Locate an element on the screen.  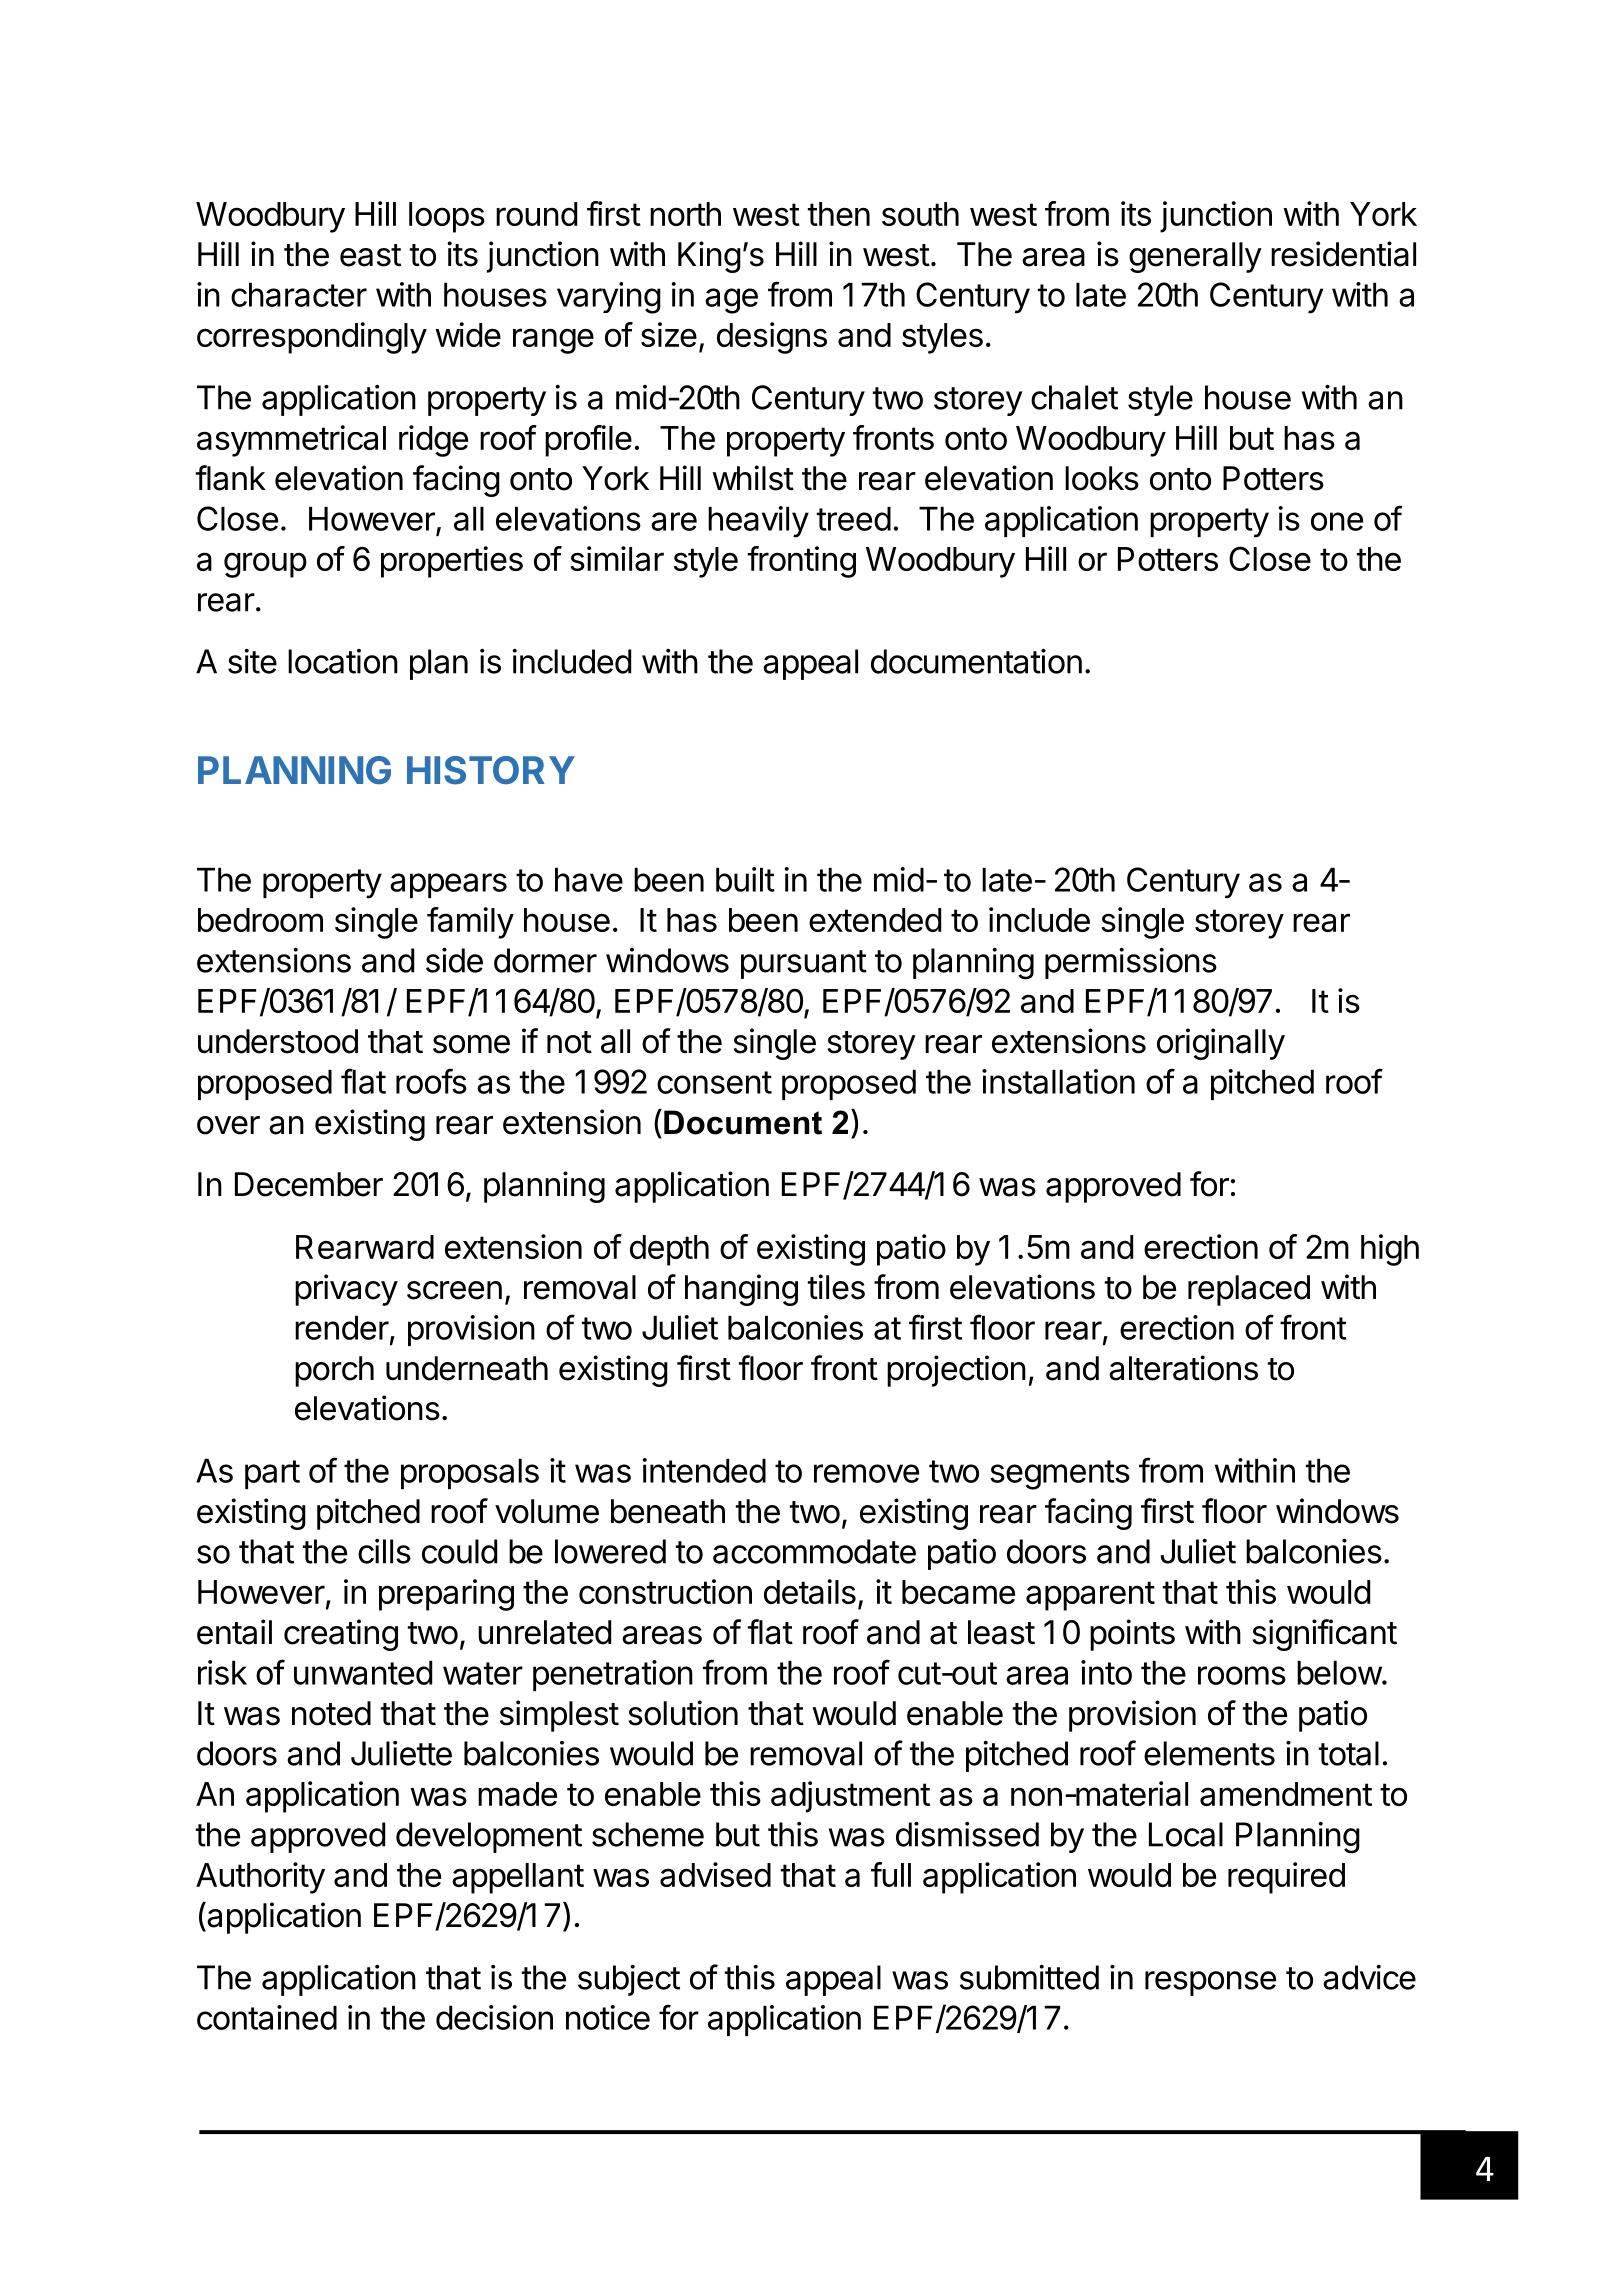
heavily is located at coordinates (758, 522).
